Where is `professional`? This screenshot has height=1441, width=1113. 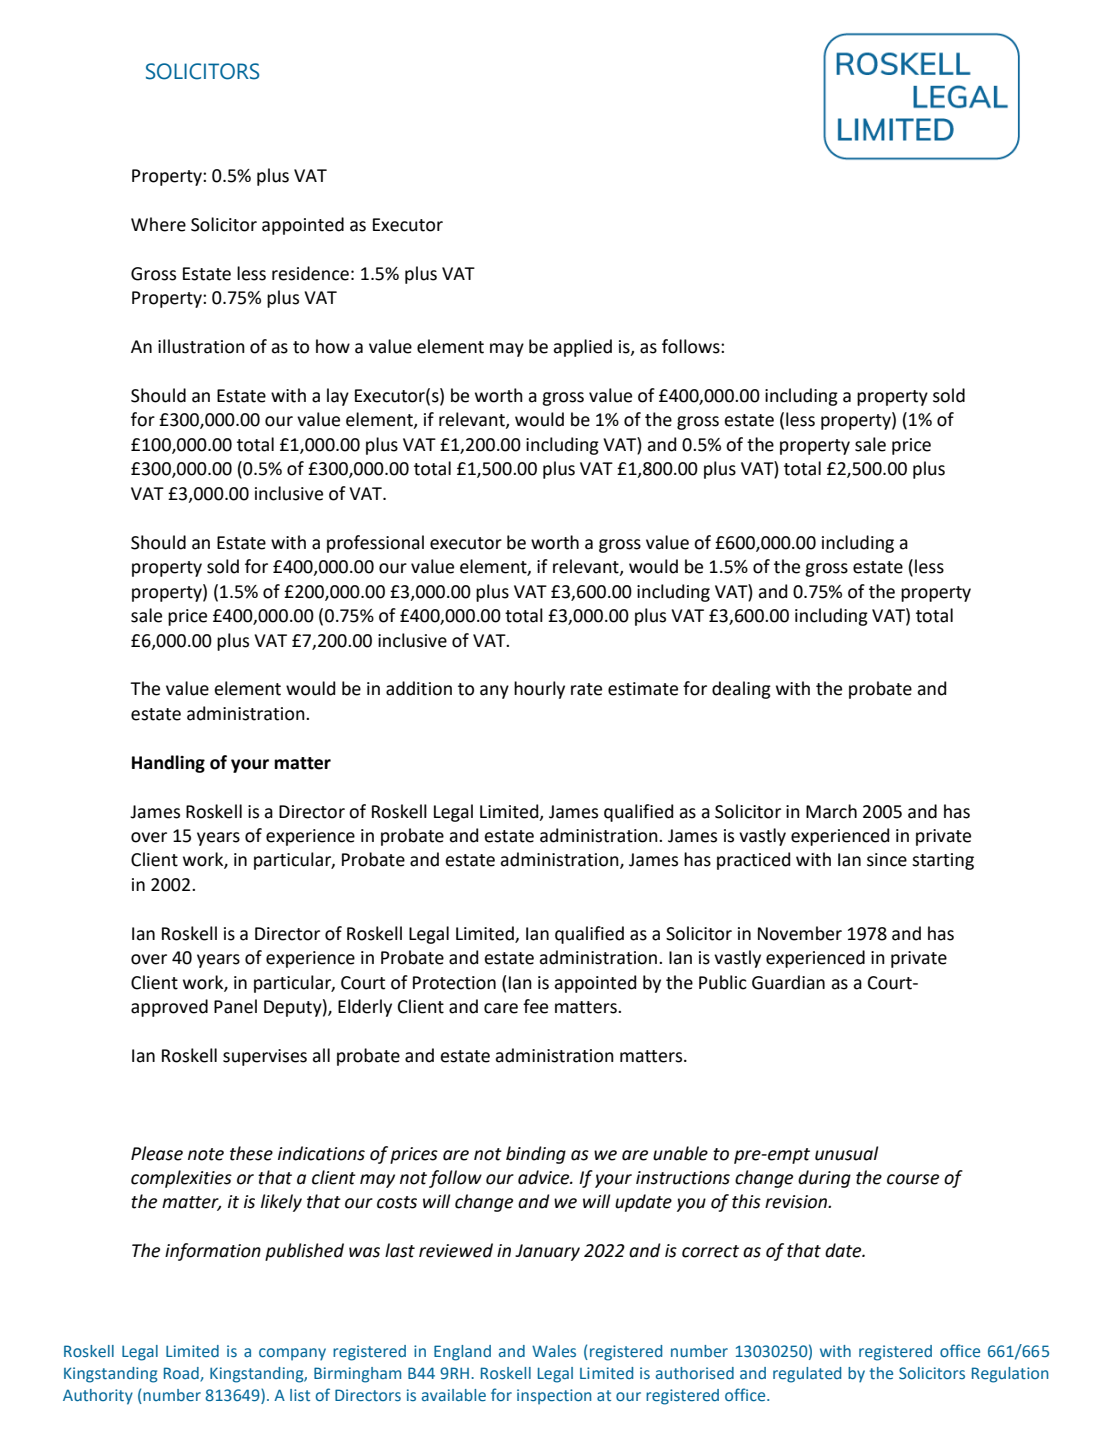
professional is located at coordinates (375, 544).
